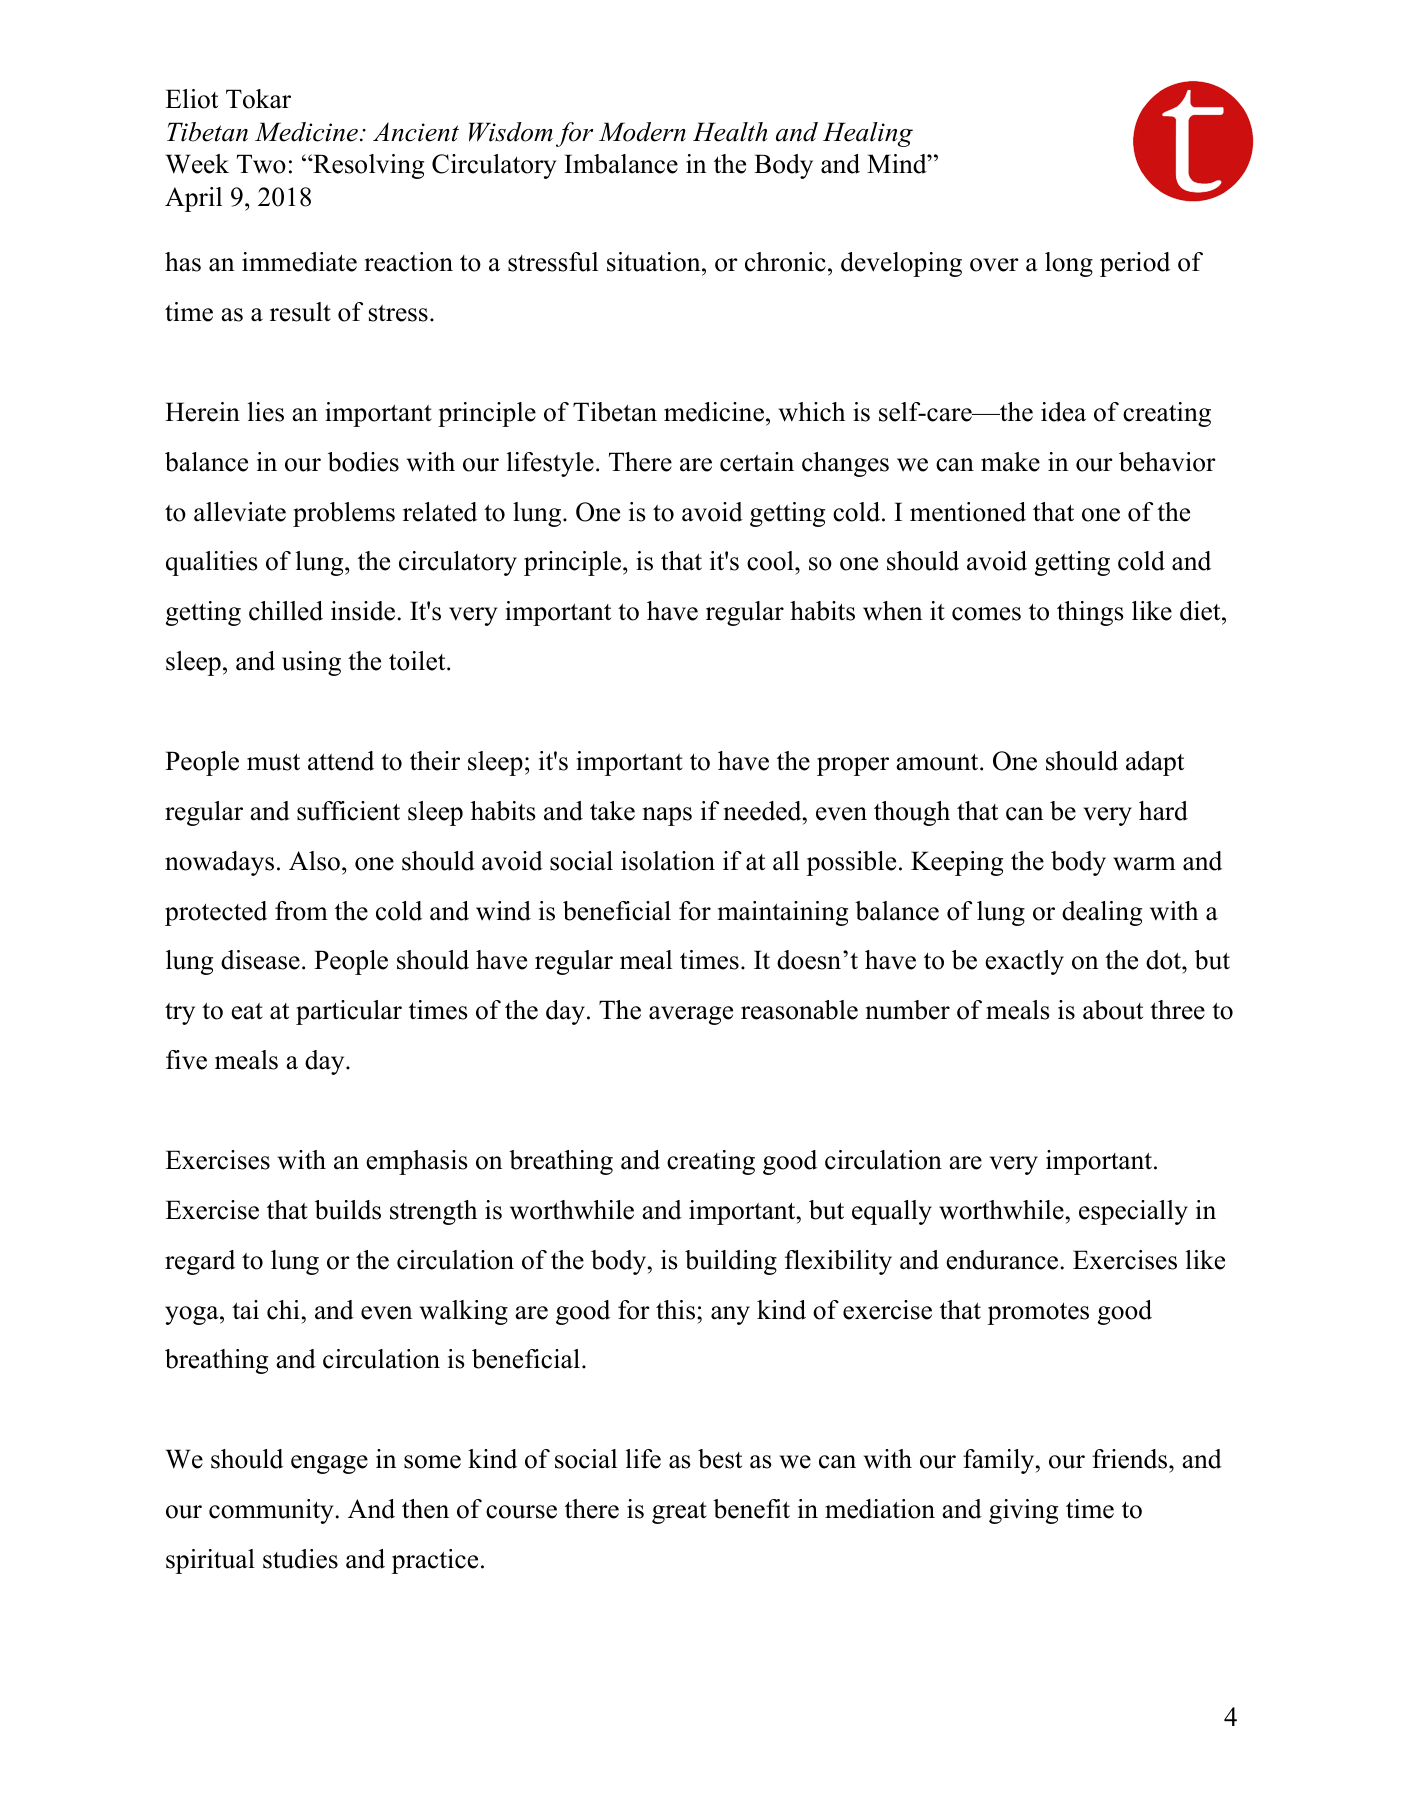 The width and height of the screenshot is (1403, 1816). Describe the element at coordinates (730, 132) in the screenshot. I see `Health` at that location.
